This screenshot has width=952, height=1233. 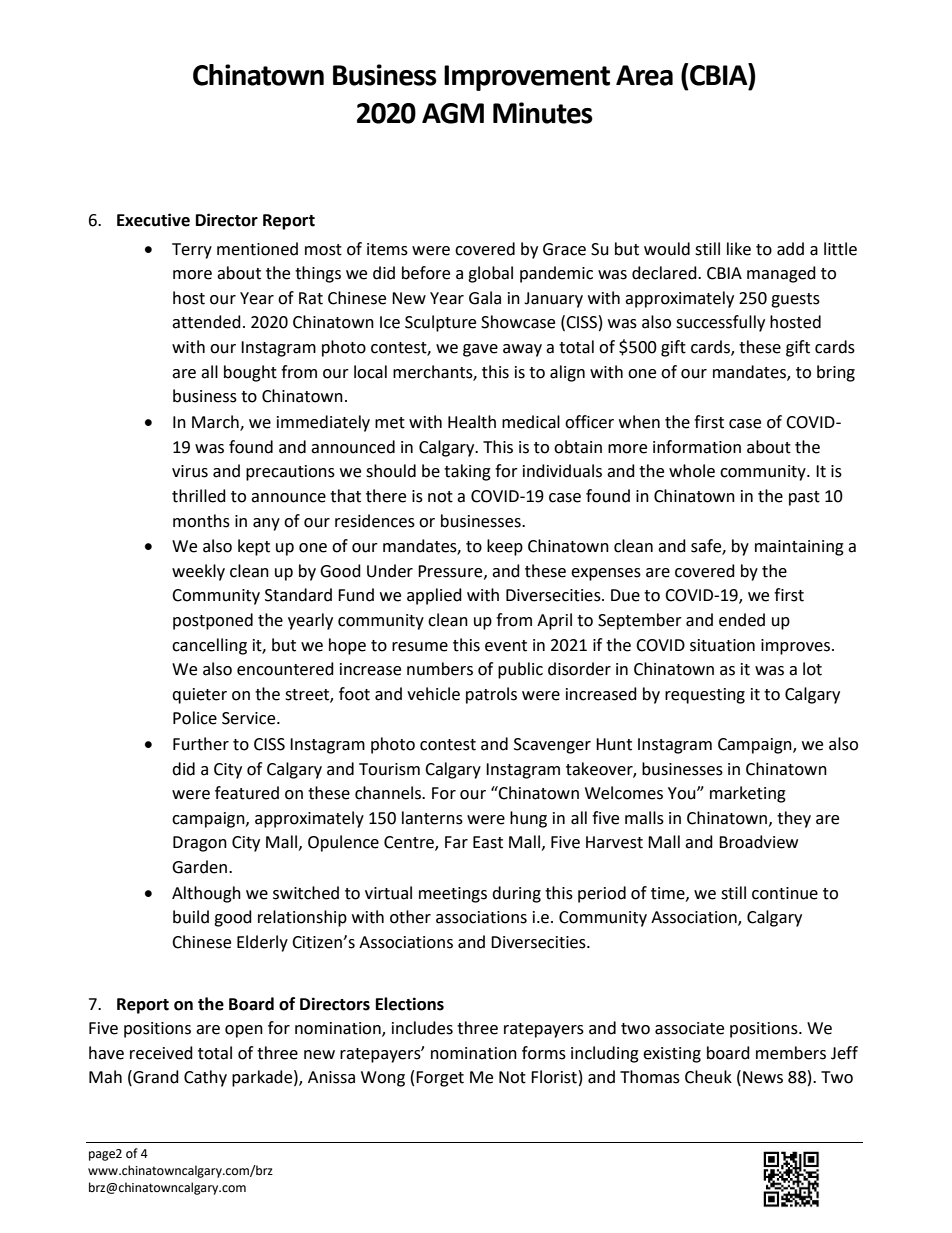 What do you see at coordinates (644, 75) in the screenshot?
I see `Area` at bounding box center [644, 75].
